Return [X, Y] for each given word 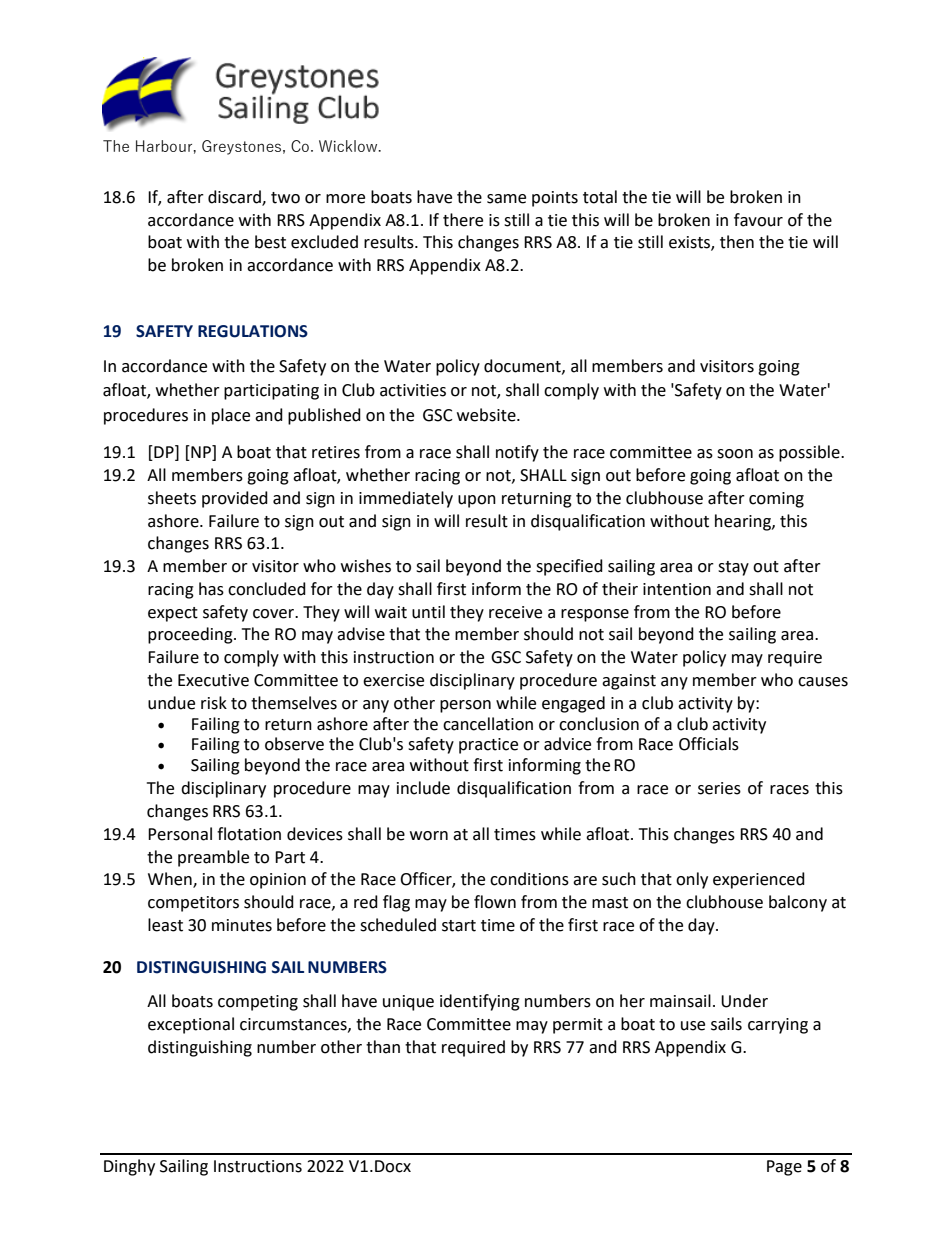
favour [758, 220]
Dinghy [129, 1167]
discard [235, 198]
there [463, 220]
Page [784, 1168]
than [383, 1047]
